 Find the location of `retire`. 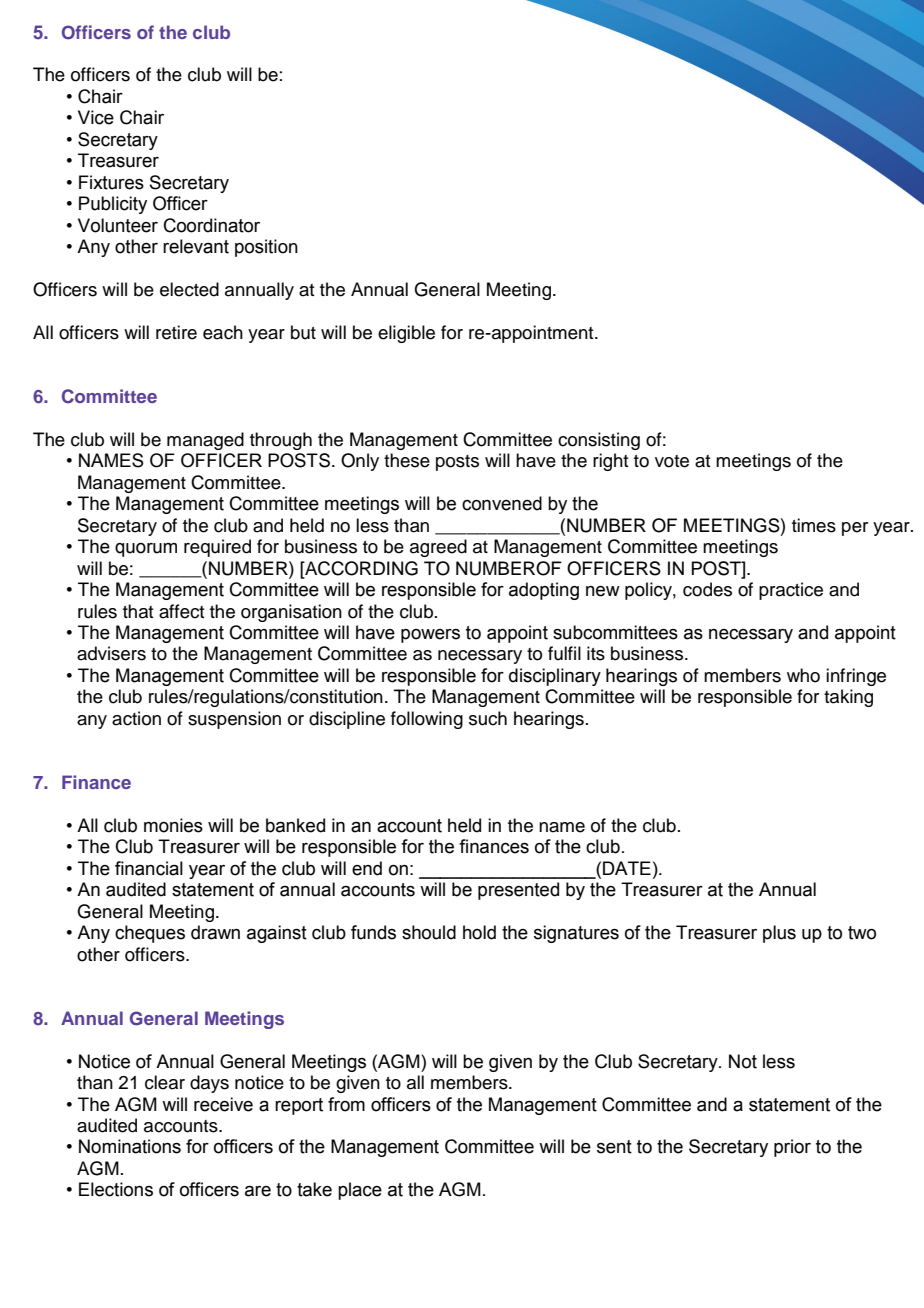

retire is located at coordinates (176, 332).
